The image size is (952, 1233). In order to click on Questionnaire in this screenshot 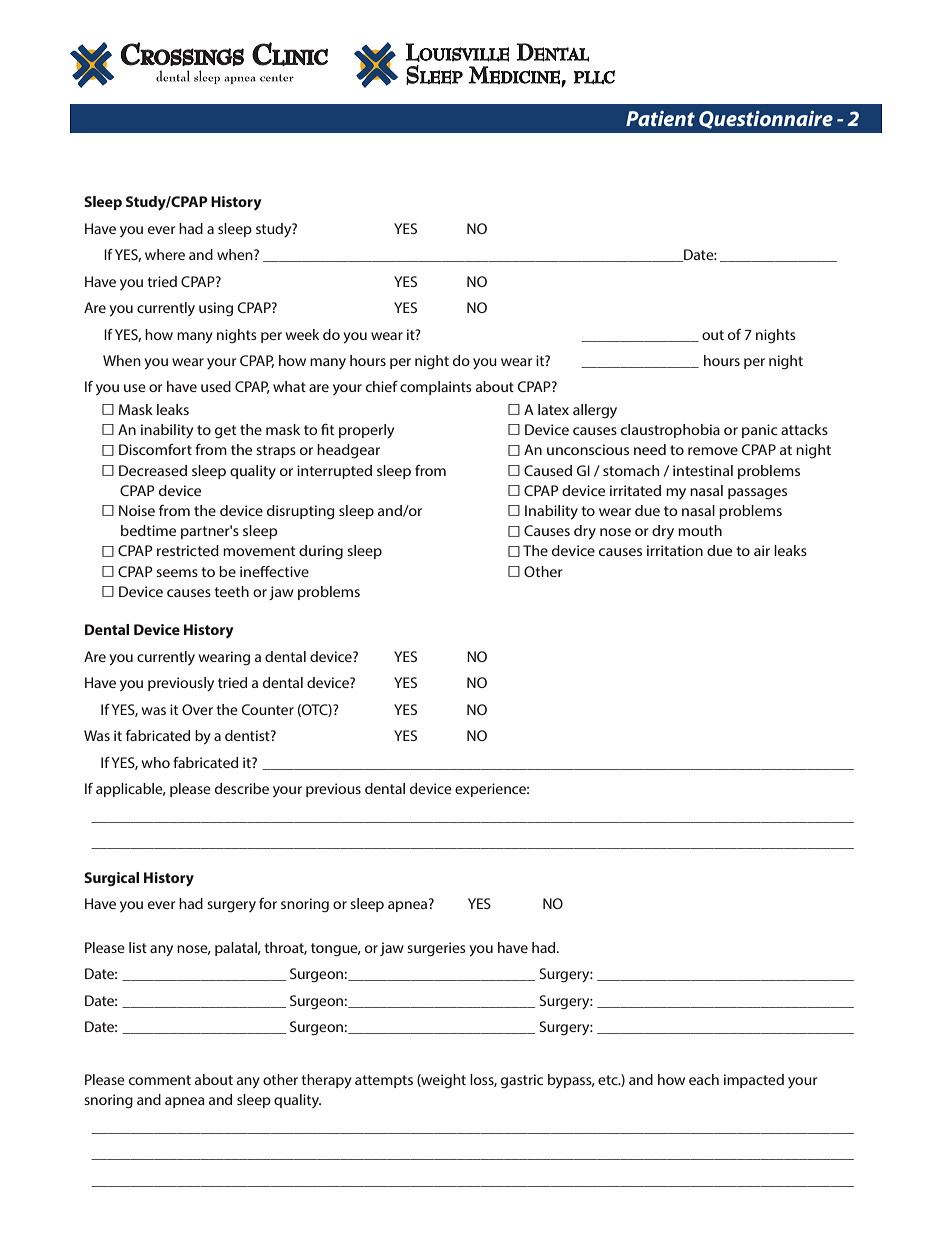, I will do `click(766, 120)`.
